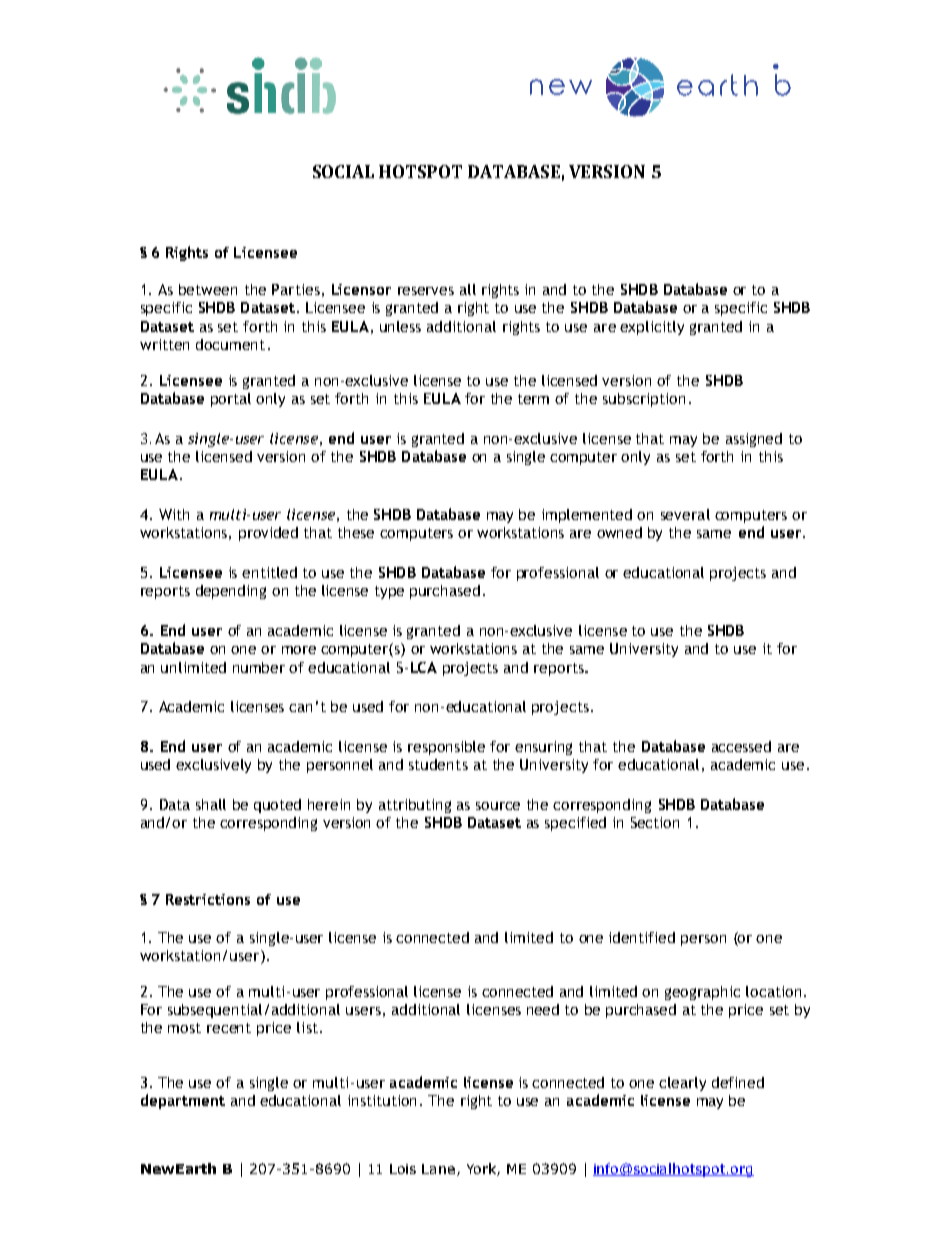 This screenshot has width=952, height=1233. I want to click on reserves, so click(426, 291).
